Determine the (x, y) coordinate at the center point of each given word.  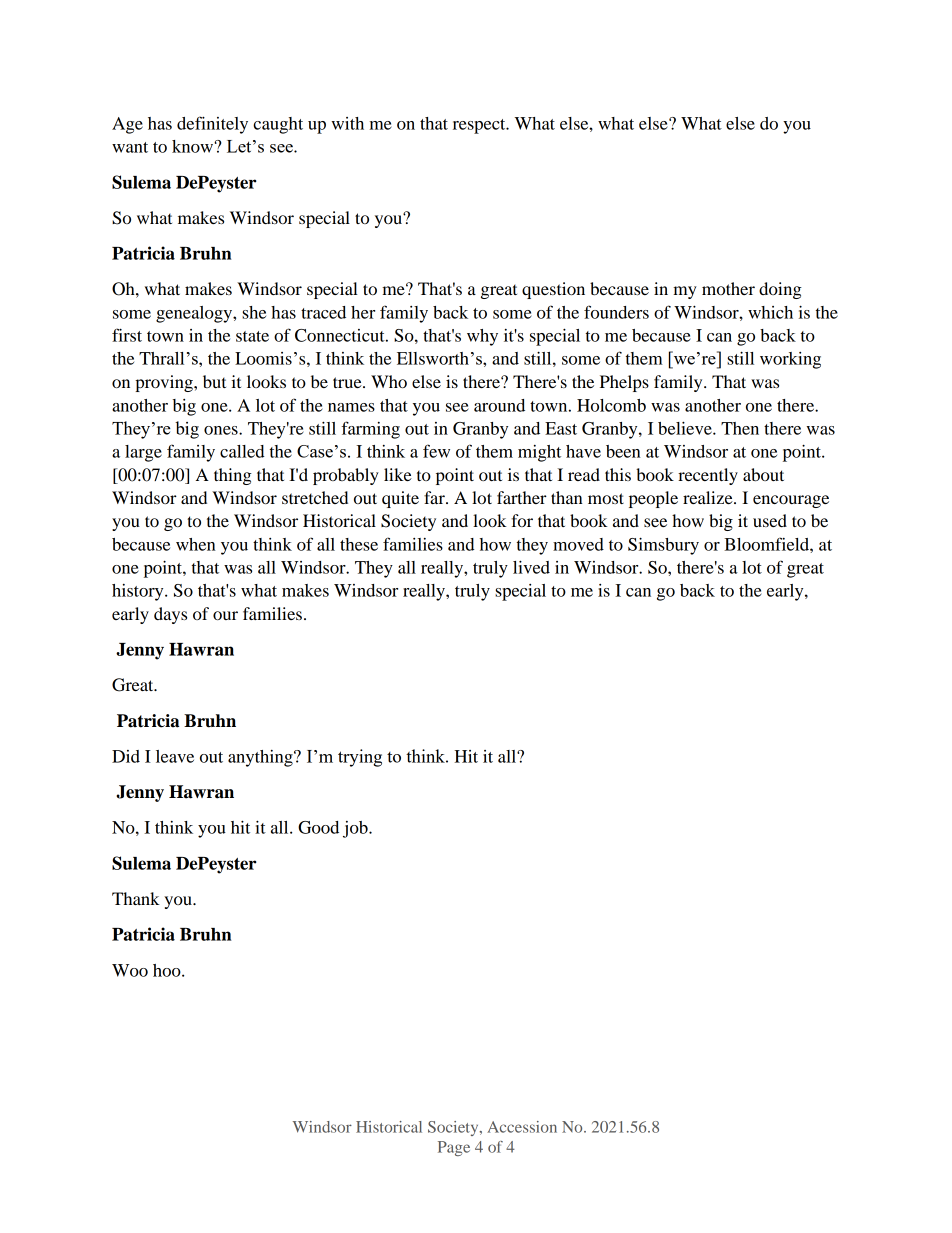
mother (728, 288)
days (170, 615)
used (770, 520)
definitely (212, 125)
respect (480, 126)
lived (531, 567)
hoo (168, 970)
